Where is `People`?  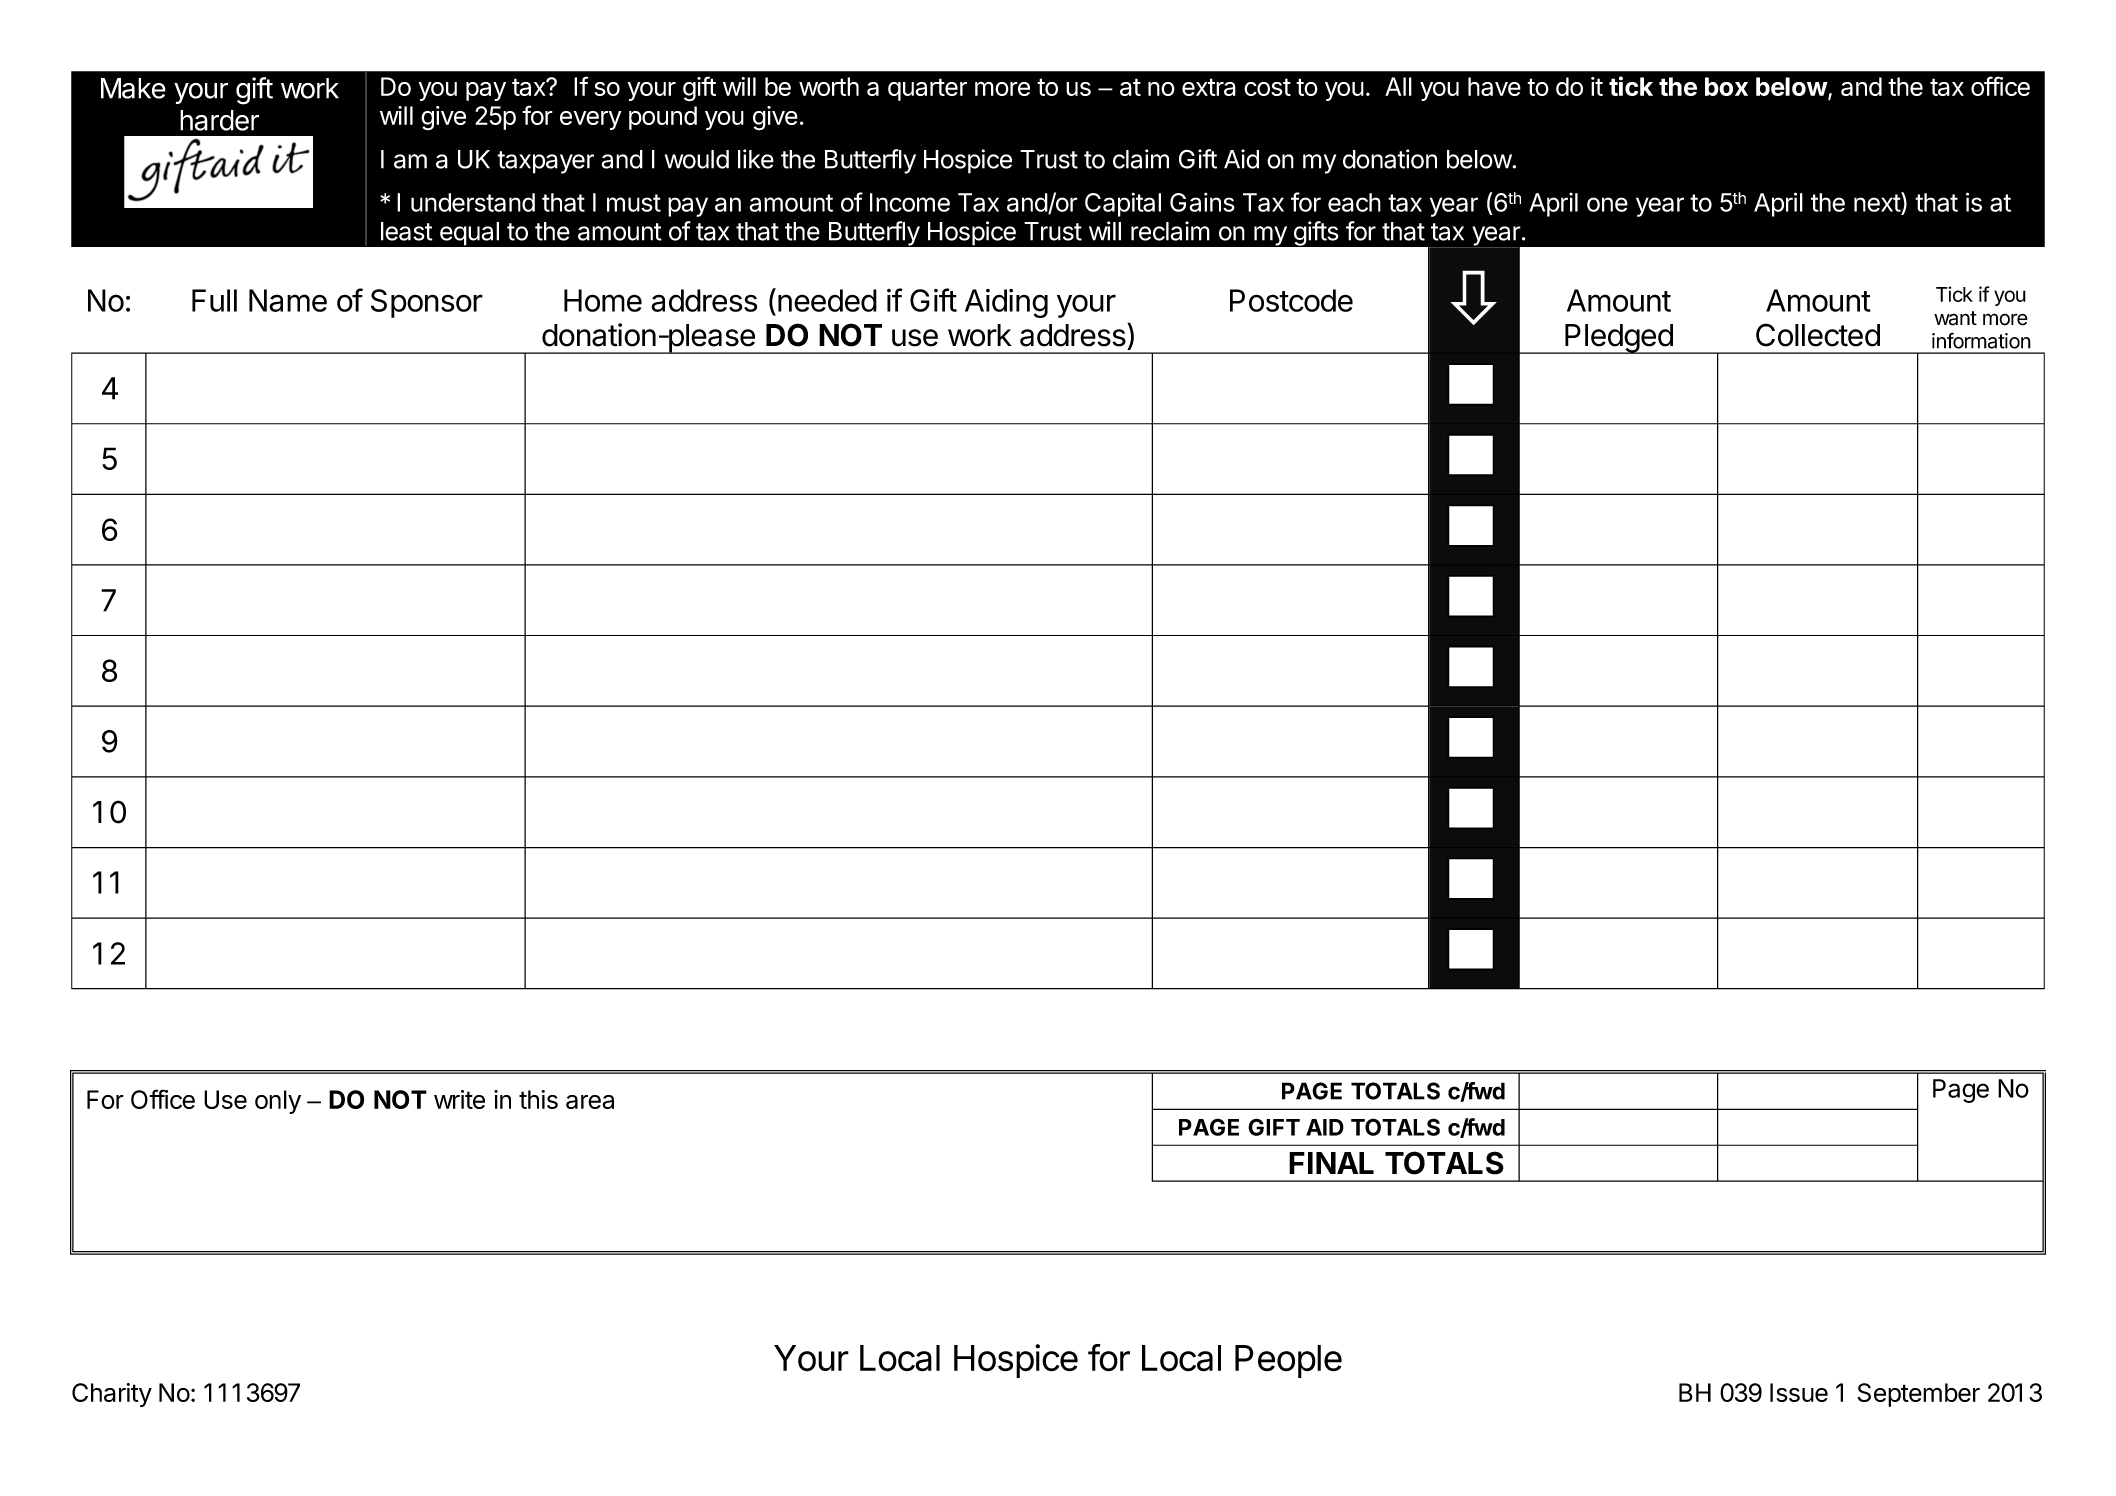
People is located at coordinates (1288, 1361).
